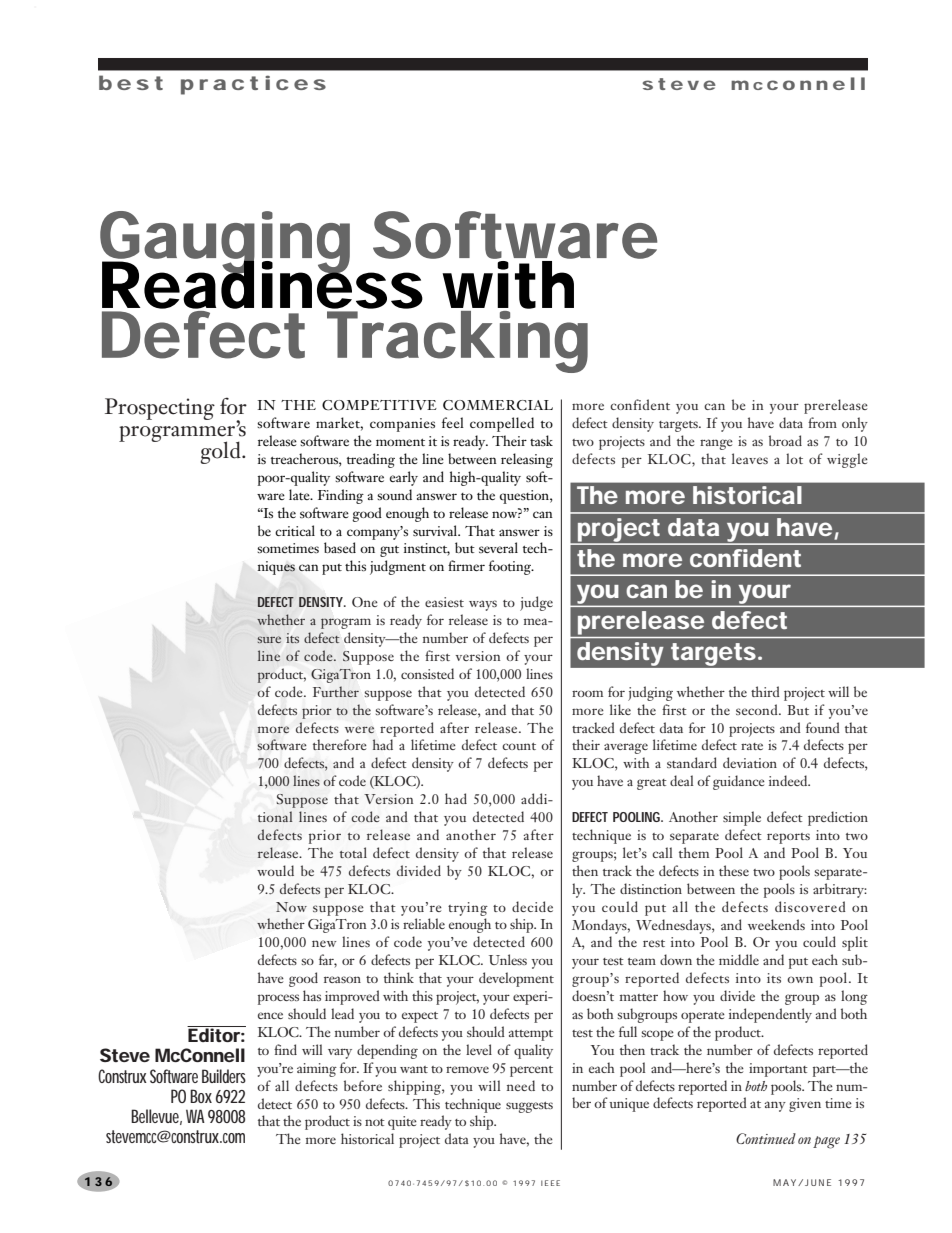  What do you see at coordinates (822, 422) in the page?
I see `from` at bounding box center [822, 422].
